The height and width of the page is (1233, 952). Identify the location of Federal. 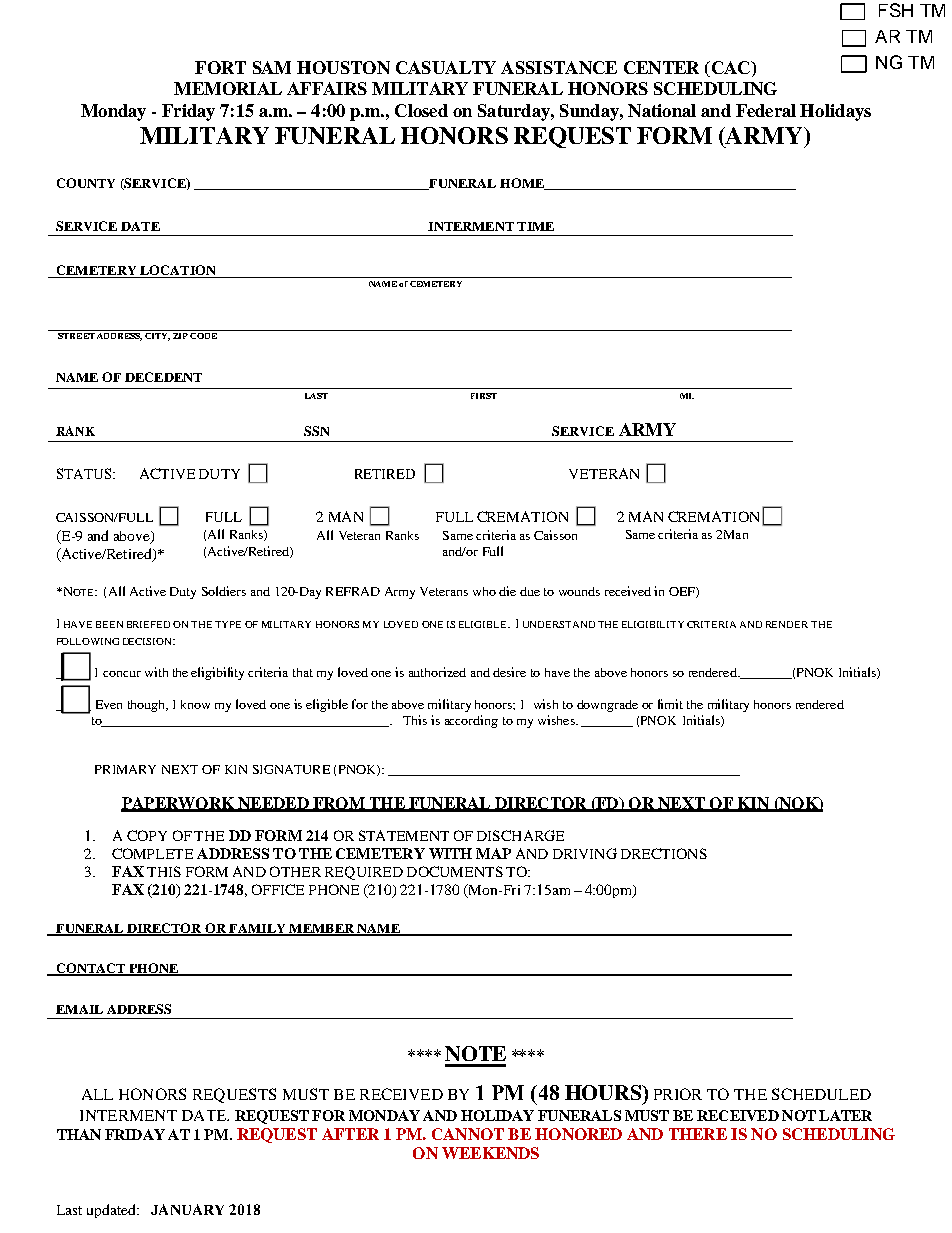
(766, 110).
